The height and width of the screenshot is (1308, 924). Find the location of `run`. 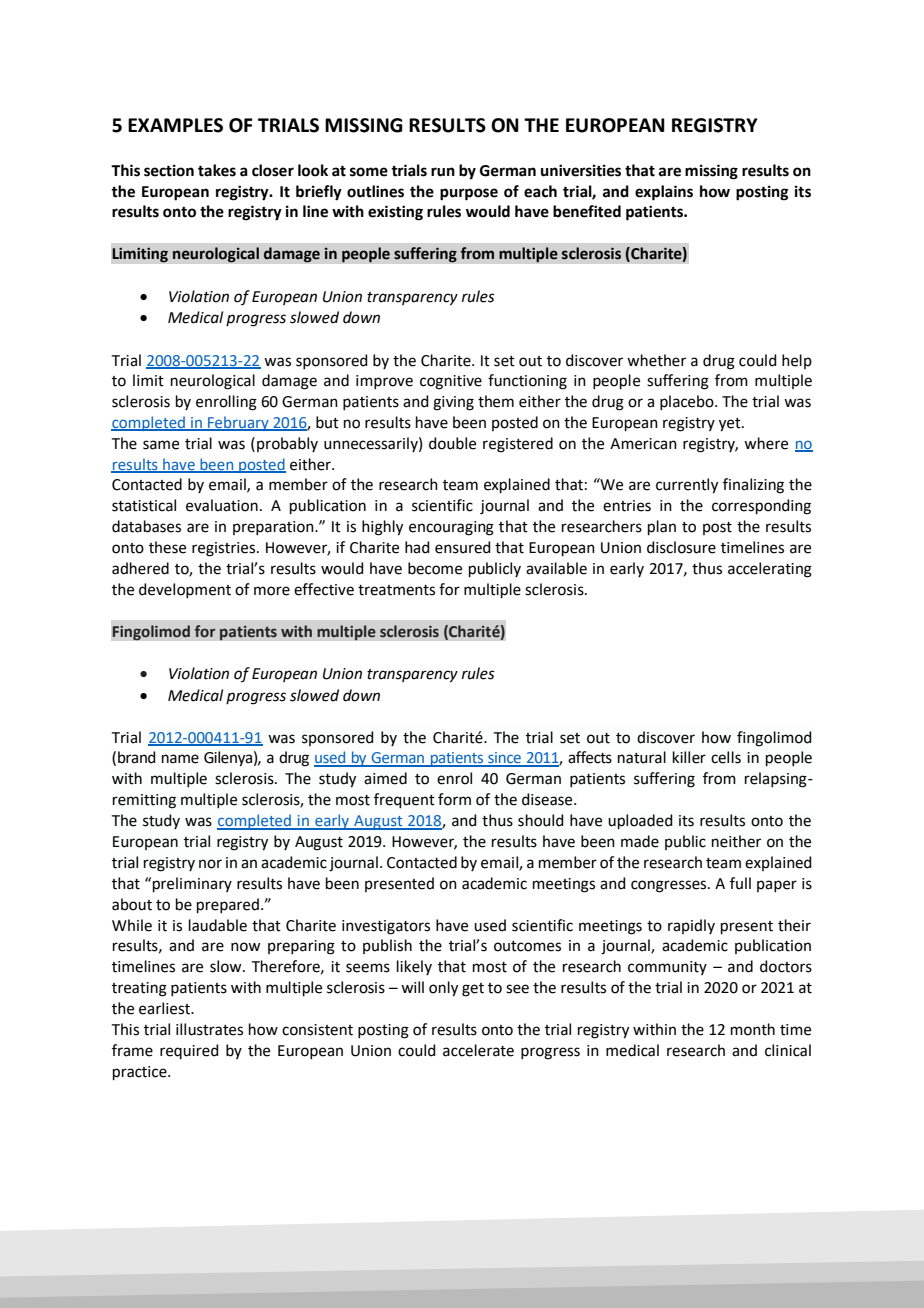

run is located at coordinates (443, 172).
